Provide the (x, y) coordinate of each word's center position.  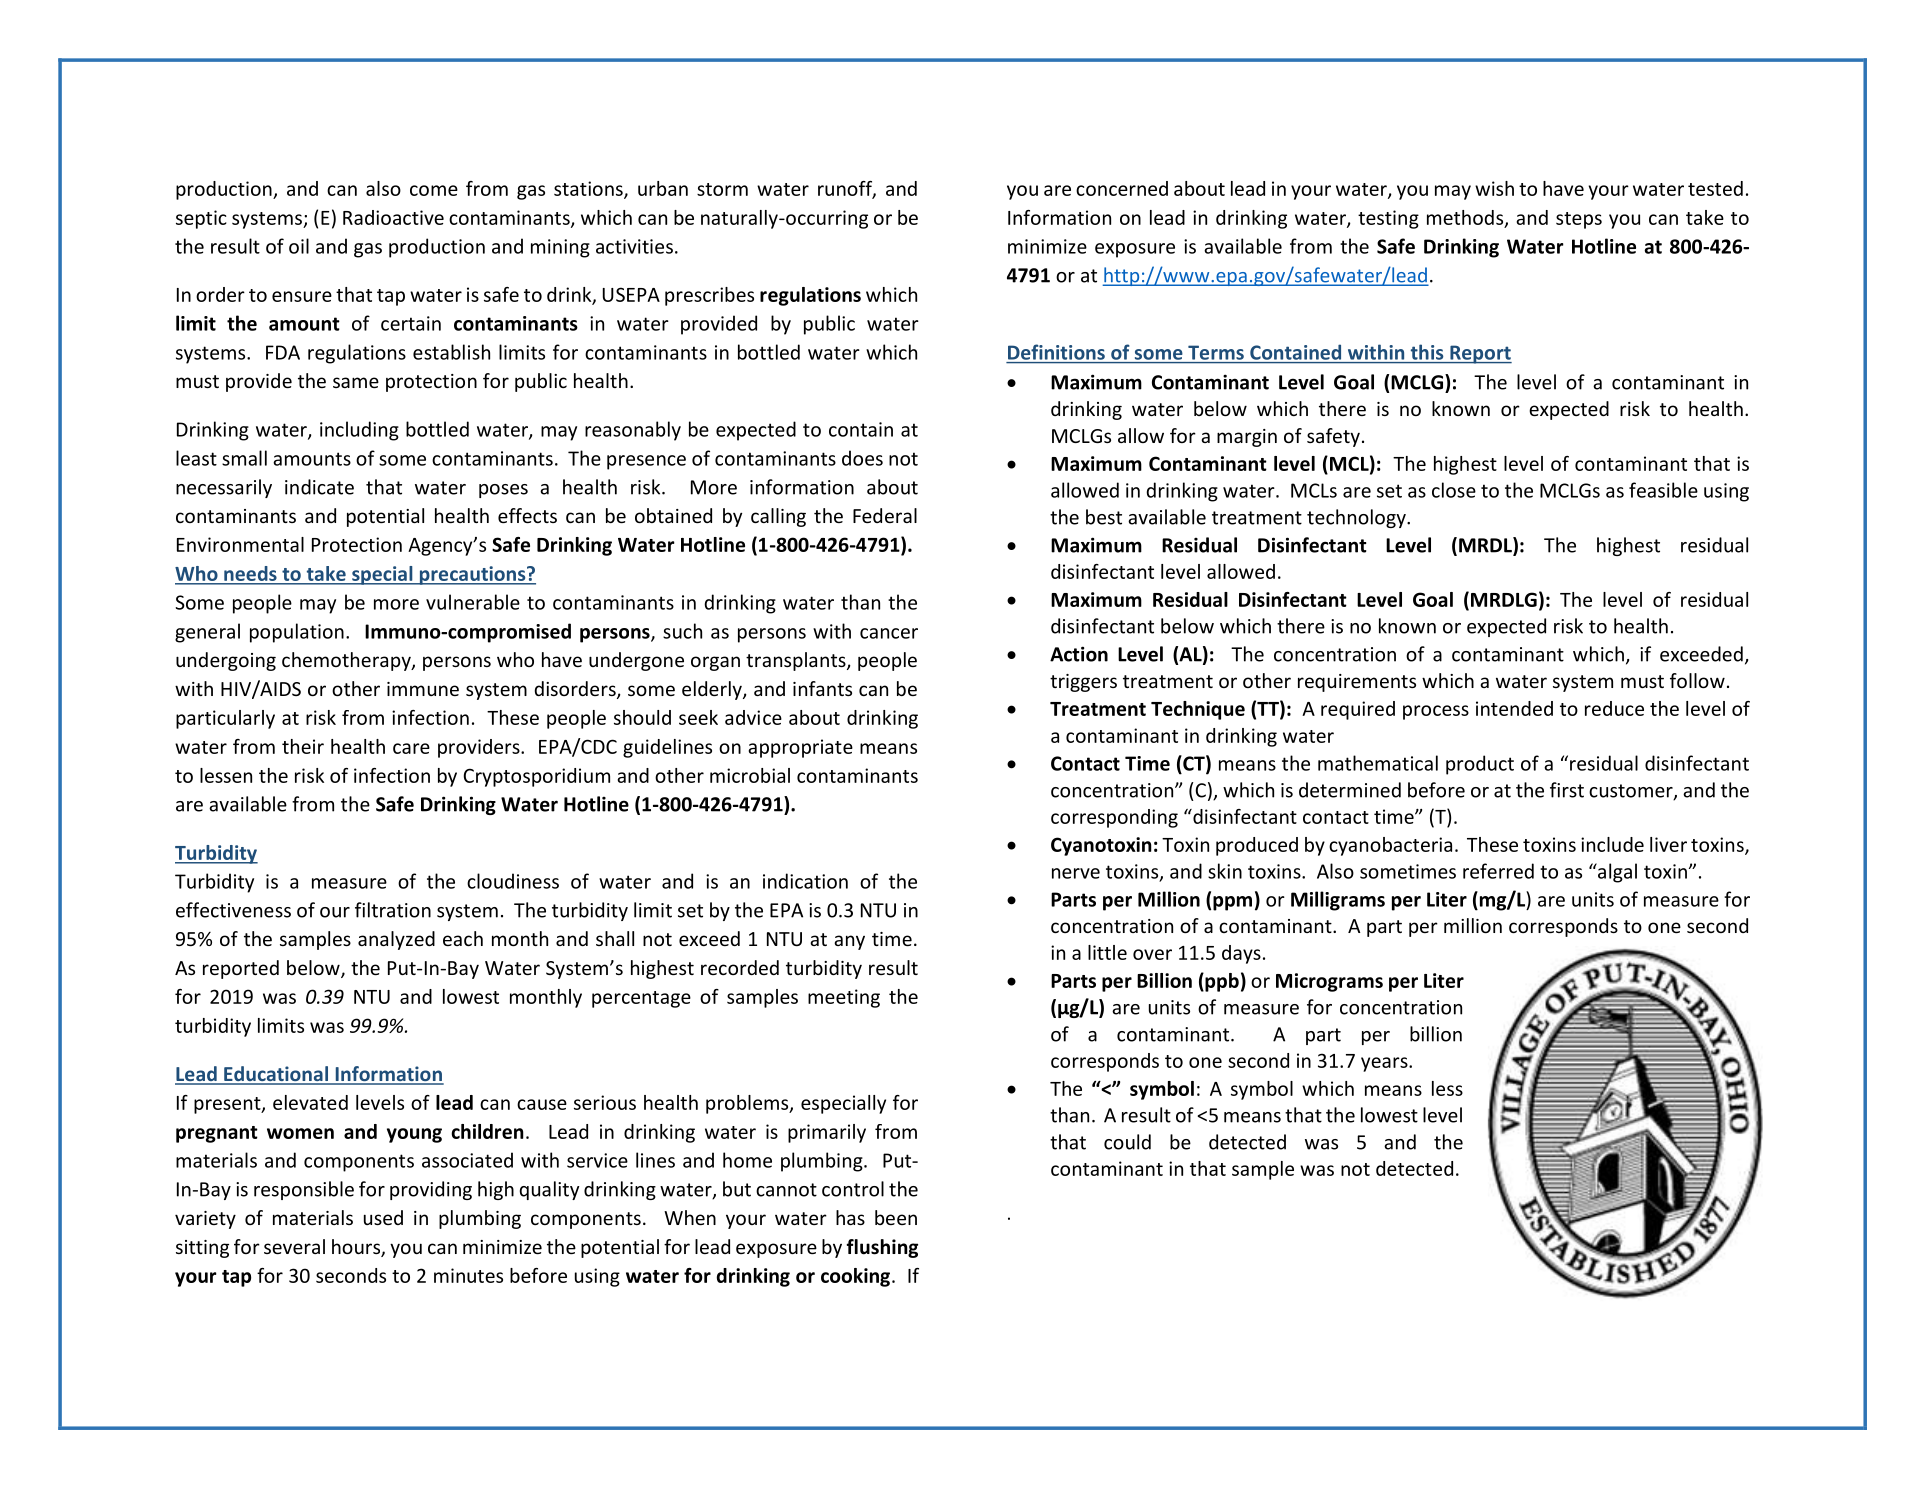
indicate (319, 487)
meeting (844, 998)
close (1454, 490)
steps (1579, 220)
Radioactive (393, 217)
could (1127, 1142)
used (383, 1217)
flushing (882, 1248)
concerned (1122, 188)
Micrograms (1329, 982)
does (862, 458)
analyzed (396, 940)
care (411, 748)
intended (1514, 708)
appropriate (800, 748)
